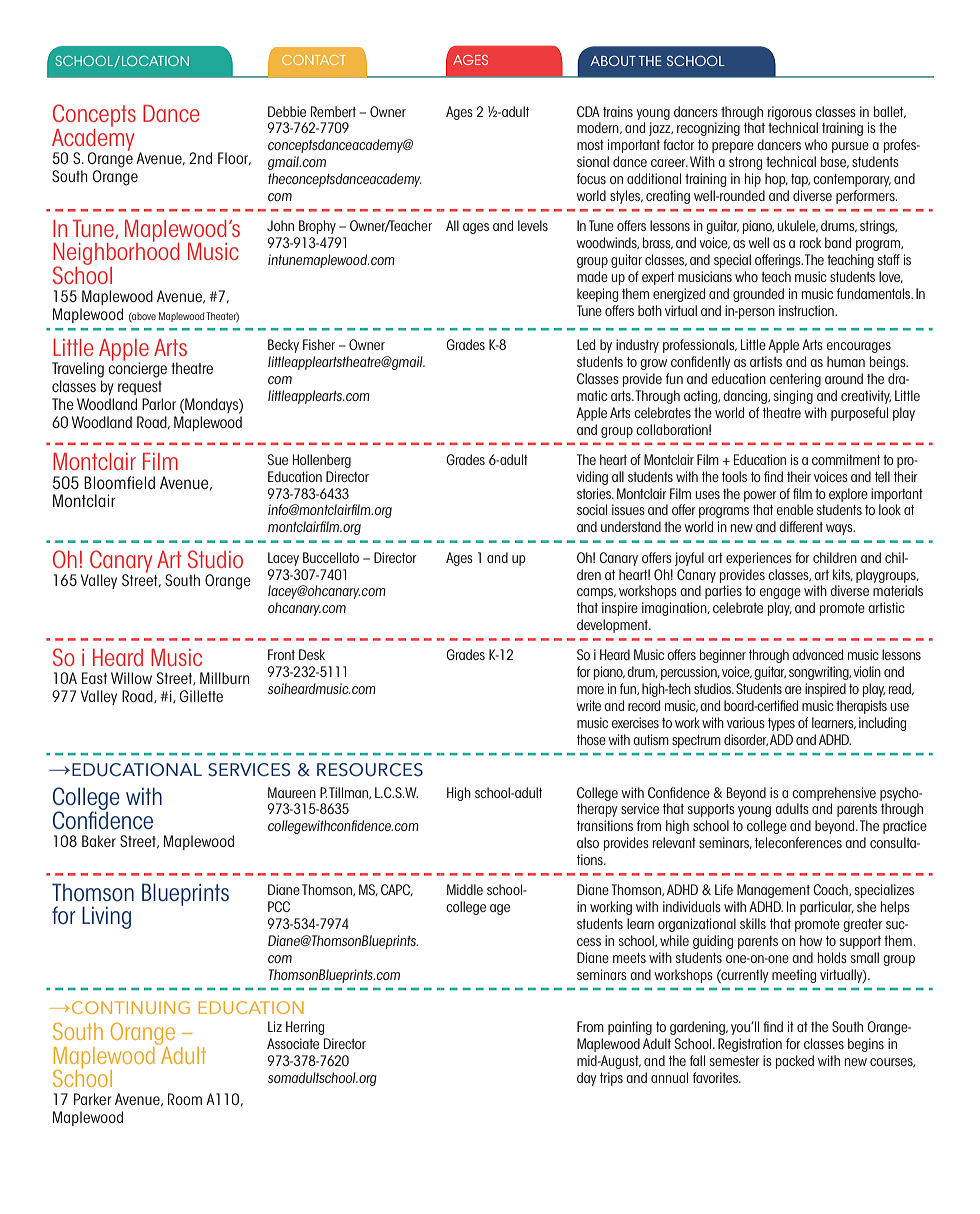  I want to click on CDA, so click(588, 111).
